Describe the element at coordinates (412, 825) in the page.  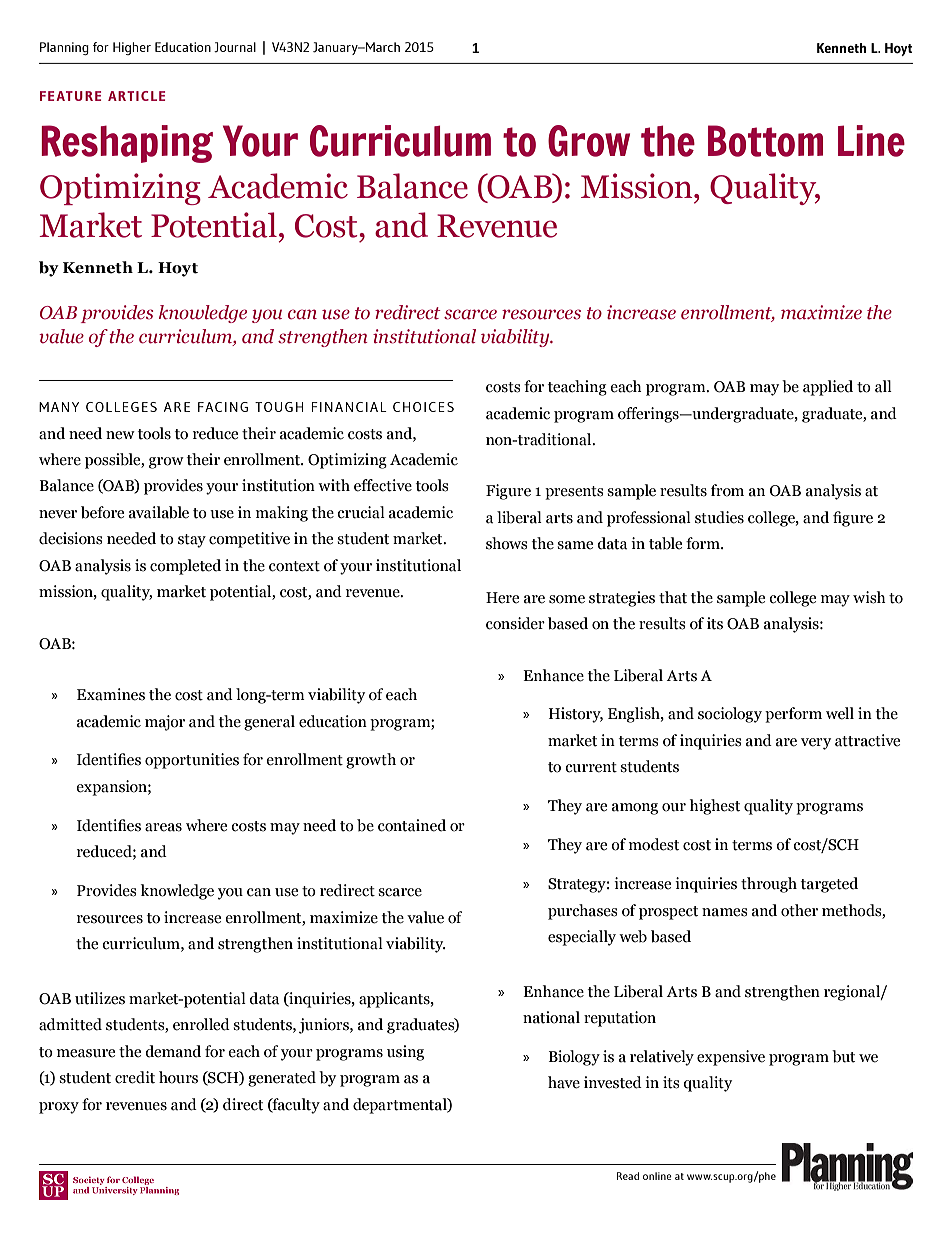
I see `contained` at that location.
